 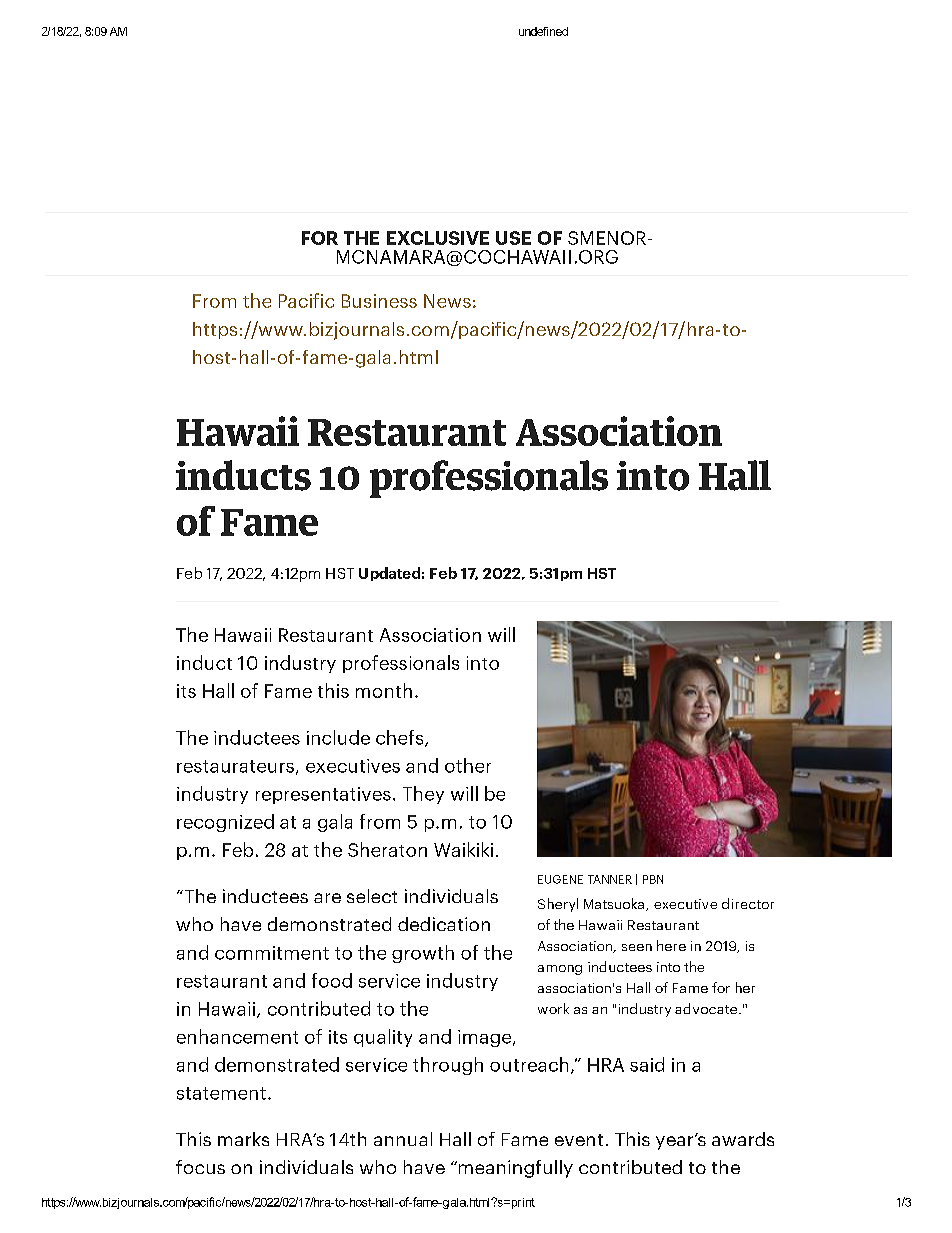 I want to click on other, so click(x=468, y=765).
